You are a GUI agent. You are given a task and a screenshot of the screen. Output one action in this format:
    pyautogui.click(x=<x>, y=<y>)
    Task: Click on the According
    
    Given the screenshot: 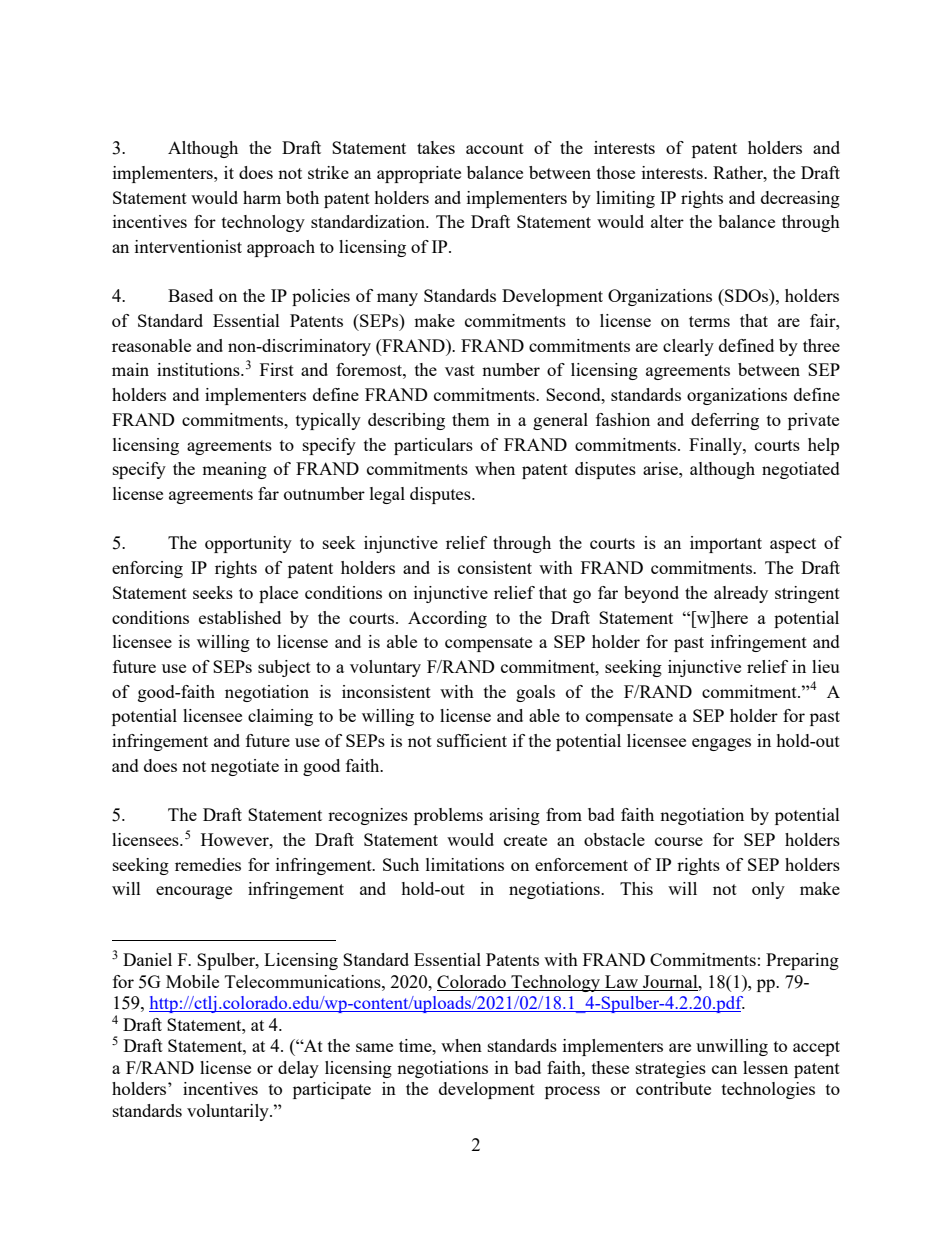 What is the action you would take?
    pyautogui.click(x=447, y=619)
